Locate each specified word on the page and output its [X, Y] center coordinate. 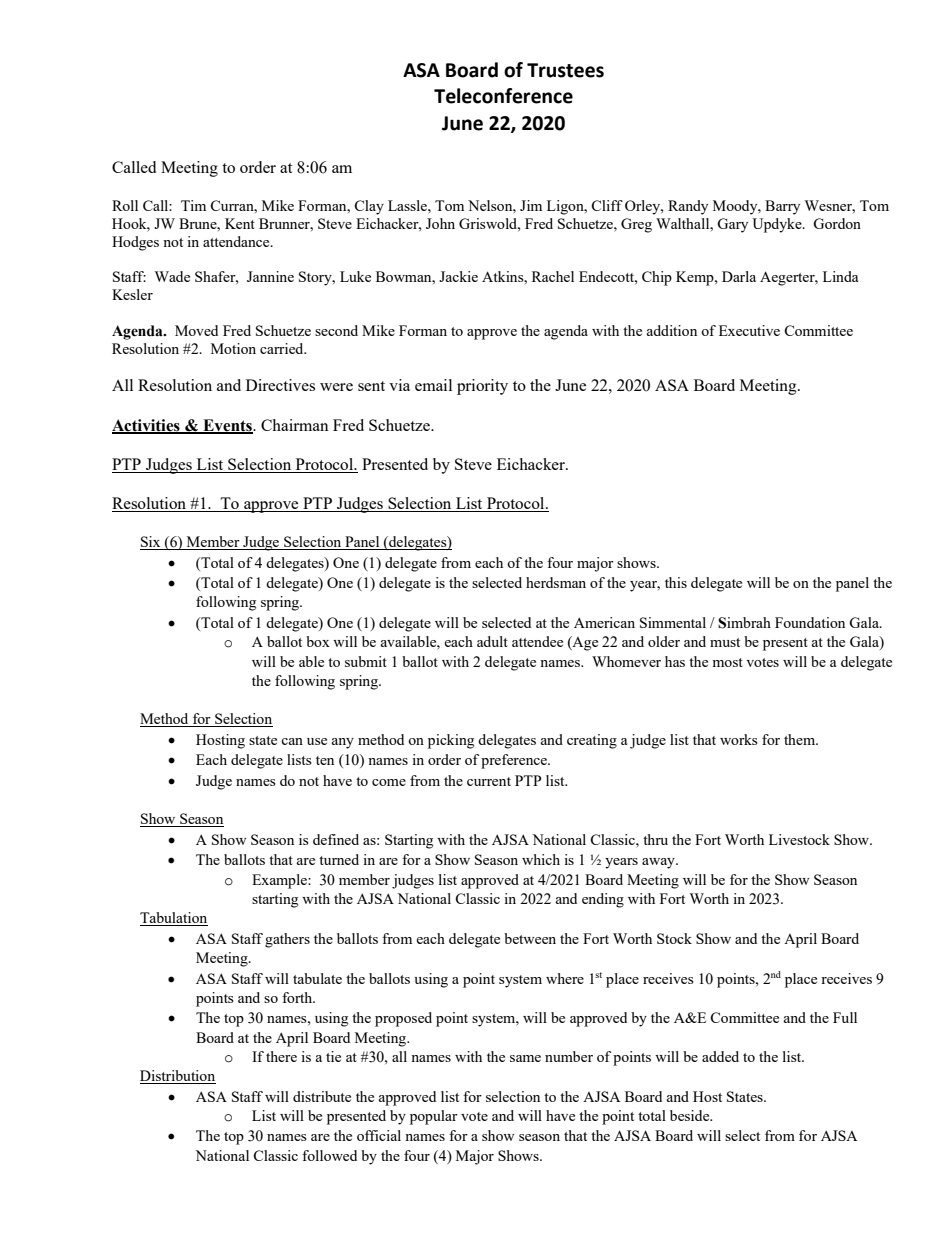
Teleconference [503, 96]
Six [151, 543]
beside [691, 1115]
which [541, 859]
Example [280, 881]
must [725, 642]
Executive [749, 330]
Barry [782, 207]
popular [434, 1117]
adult [492, 641]
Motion [233, 348]
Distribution [178, 1077]
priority [482, 387]
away [659, 863]
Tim [193, 205]
